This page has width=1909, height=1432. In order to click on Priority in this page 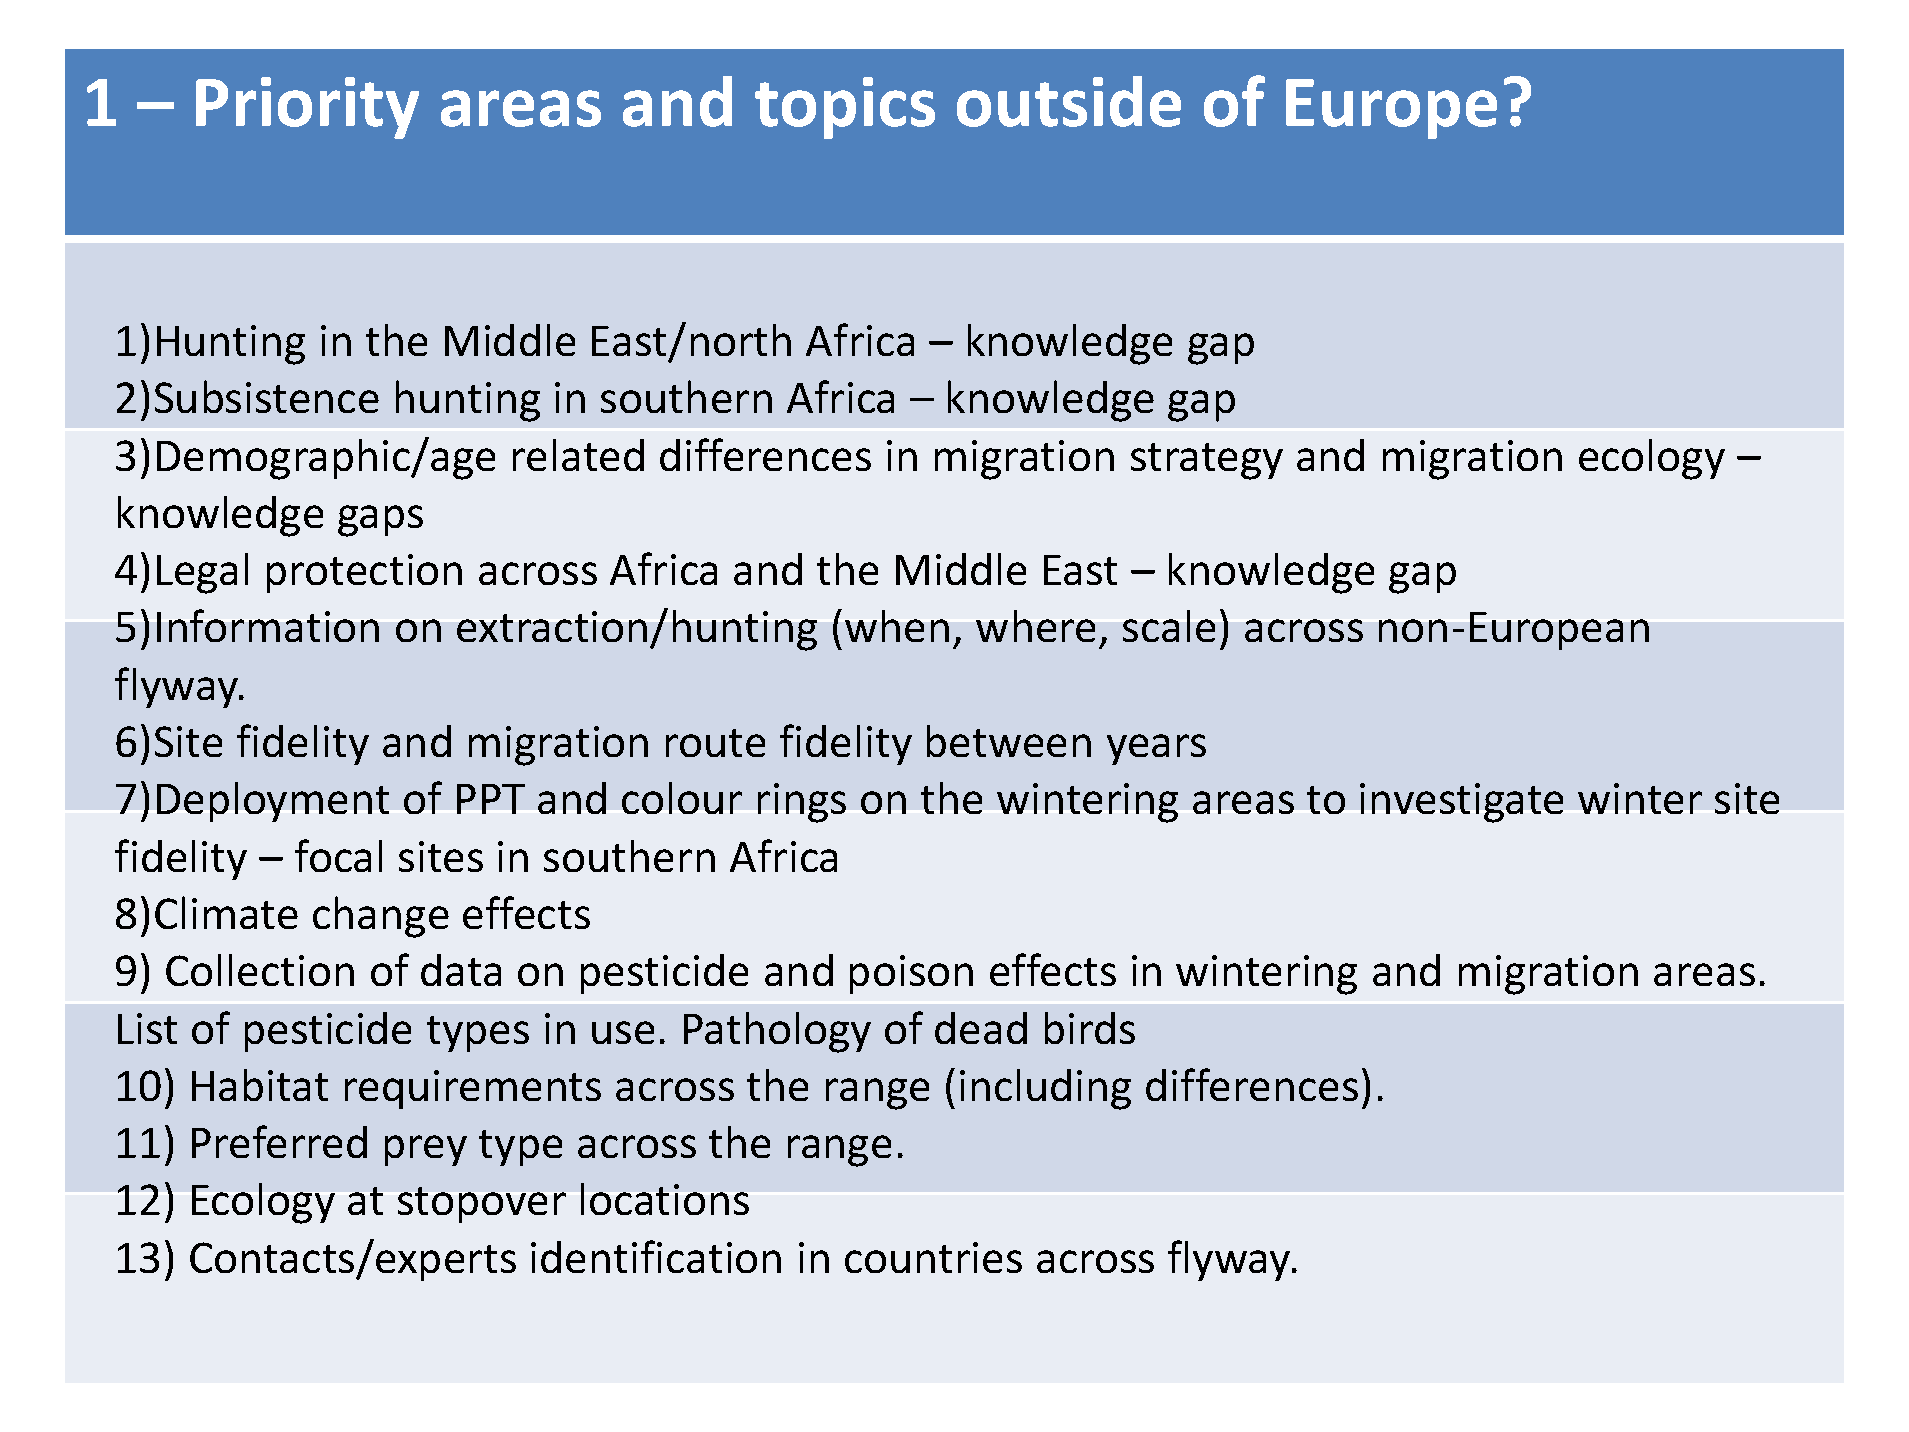, I will do `click(307, 108)`.
